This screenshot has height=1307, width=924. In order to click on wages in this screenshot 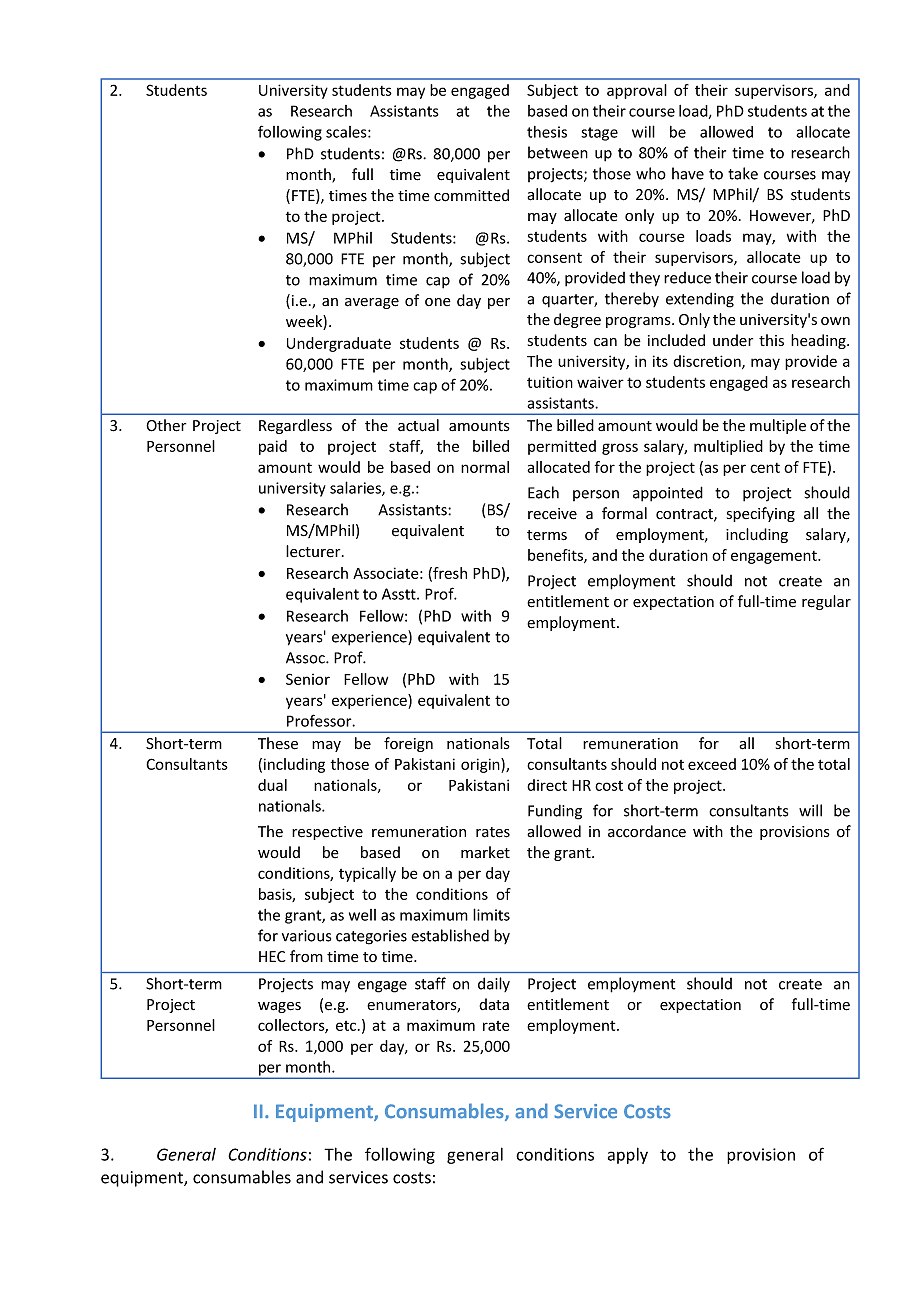, I will do `click(279, 1007)`.
